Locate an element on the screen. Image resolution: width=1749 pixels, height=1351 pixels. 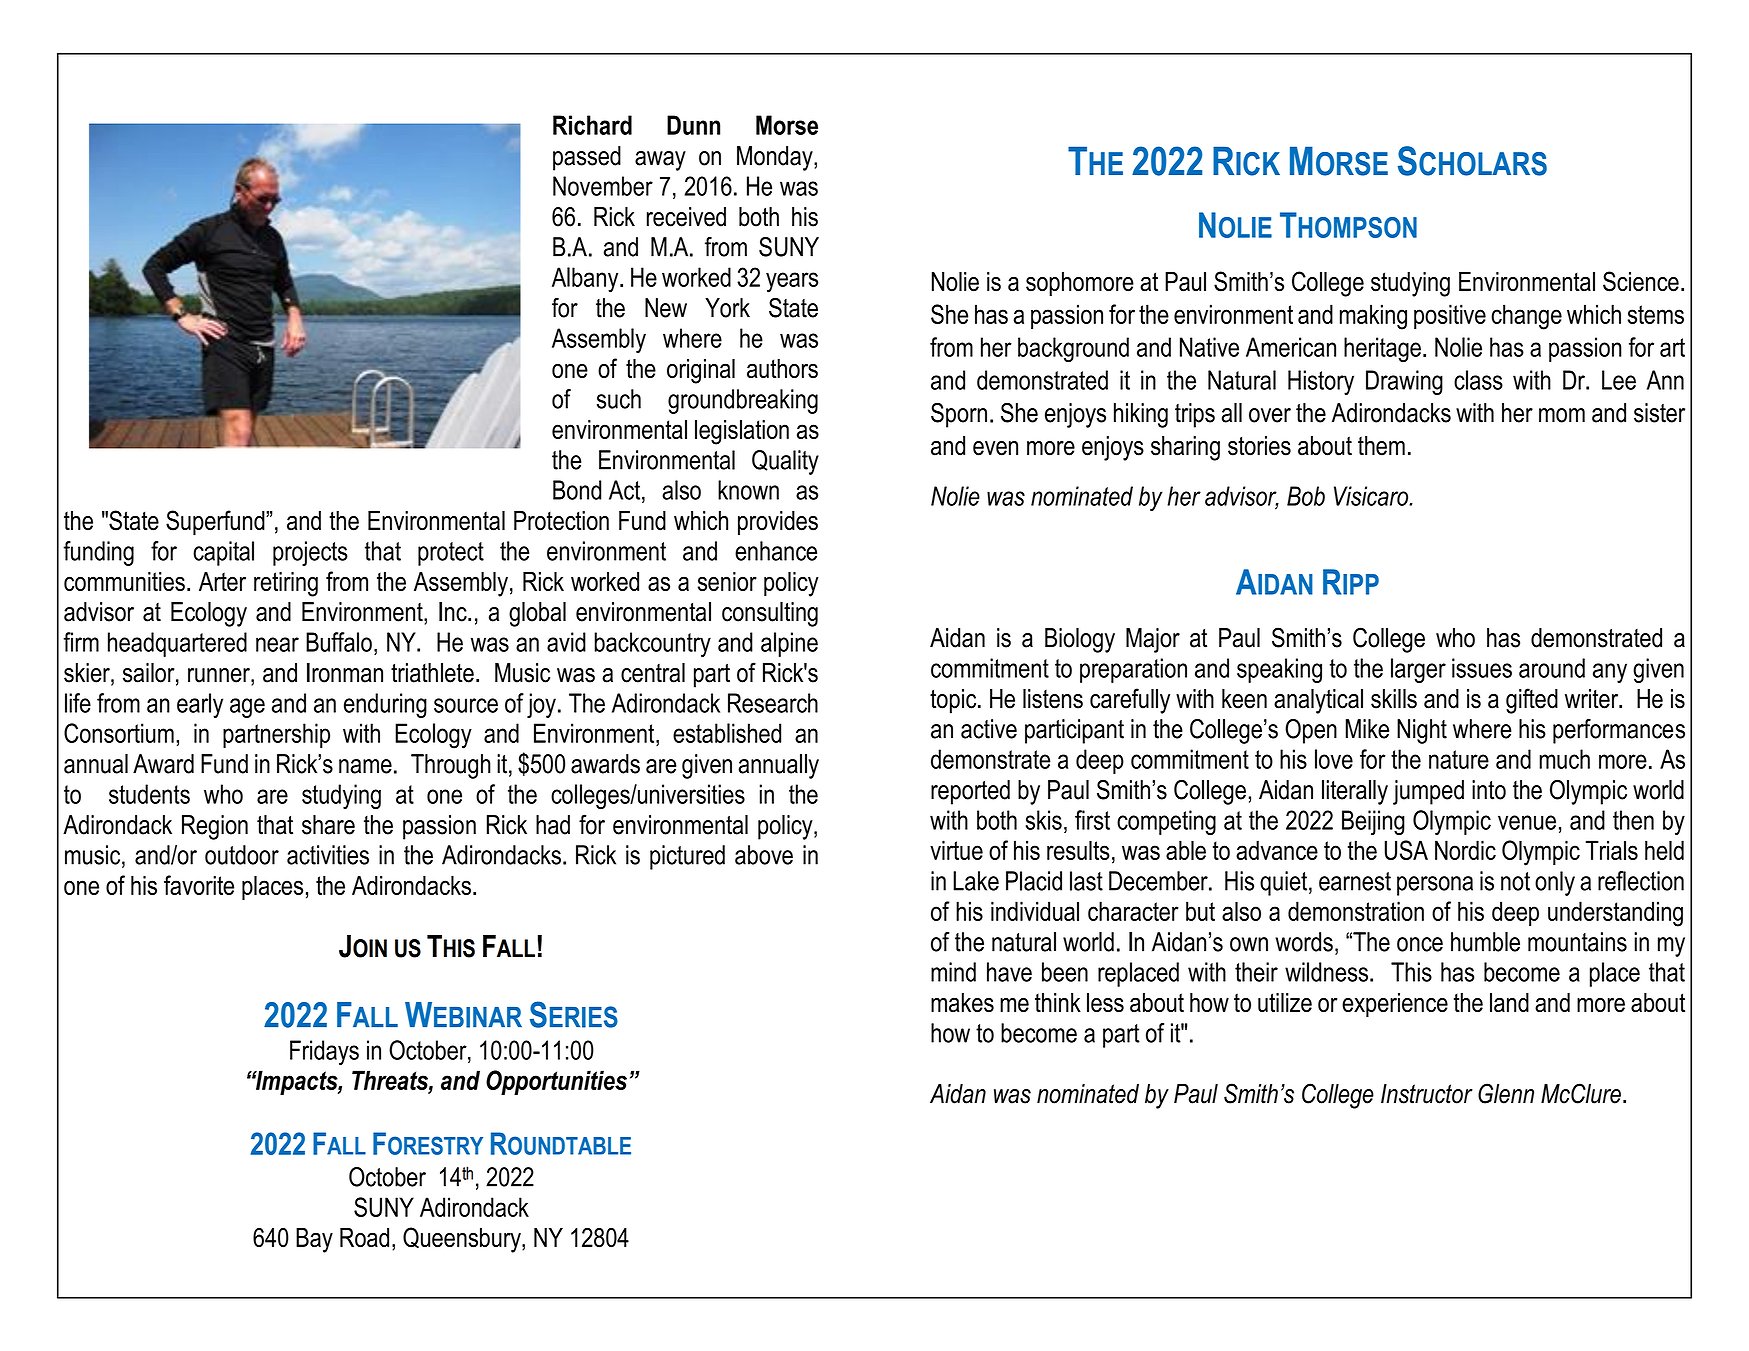
Science is located at coordinates (1641, 281).
